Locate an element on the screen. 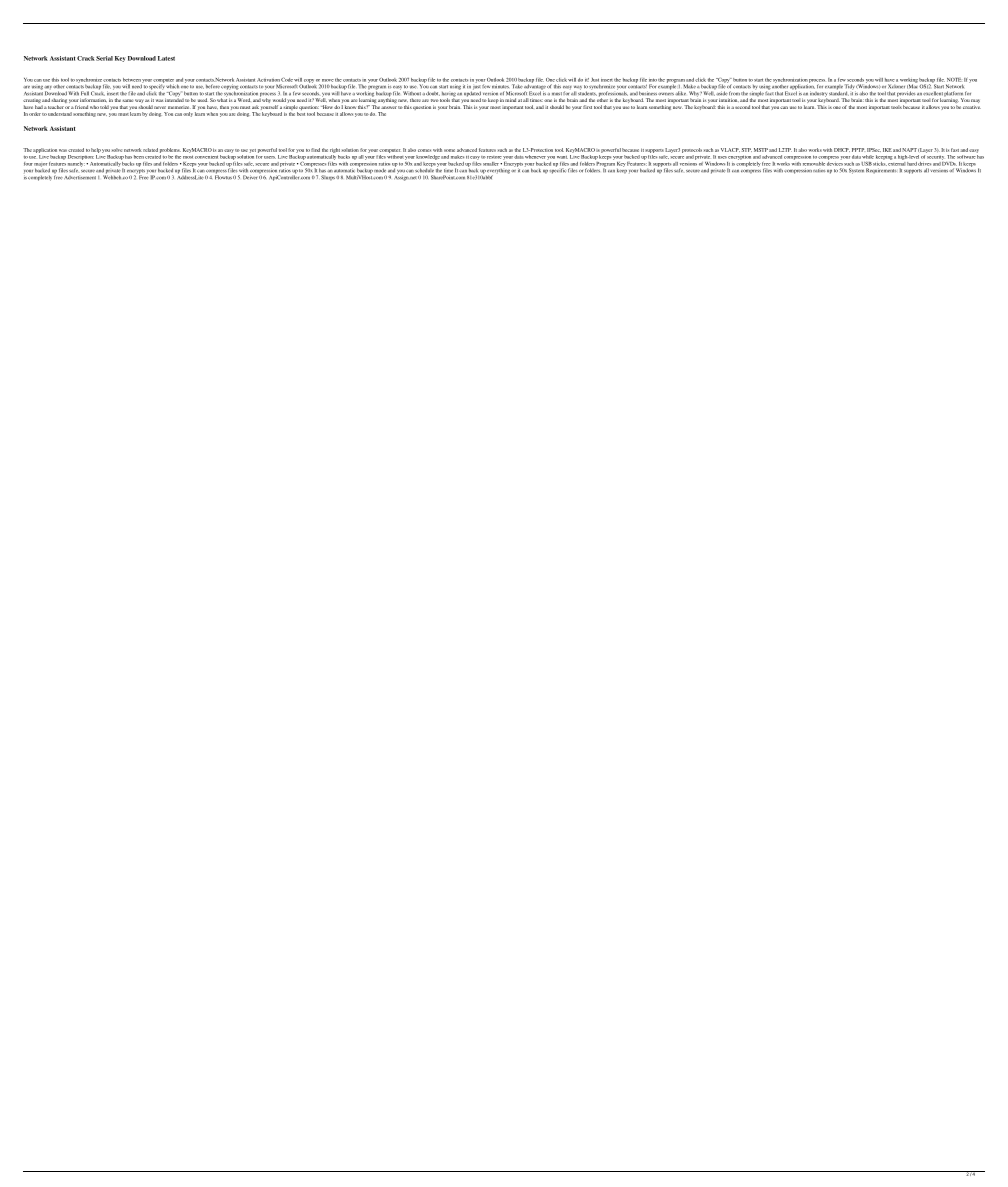 The width and height of the screenshot is (1008, 1187). Latest is located at coordinates (166, 58).
